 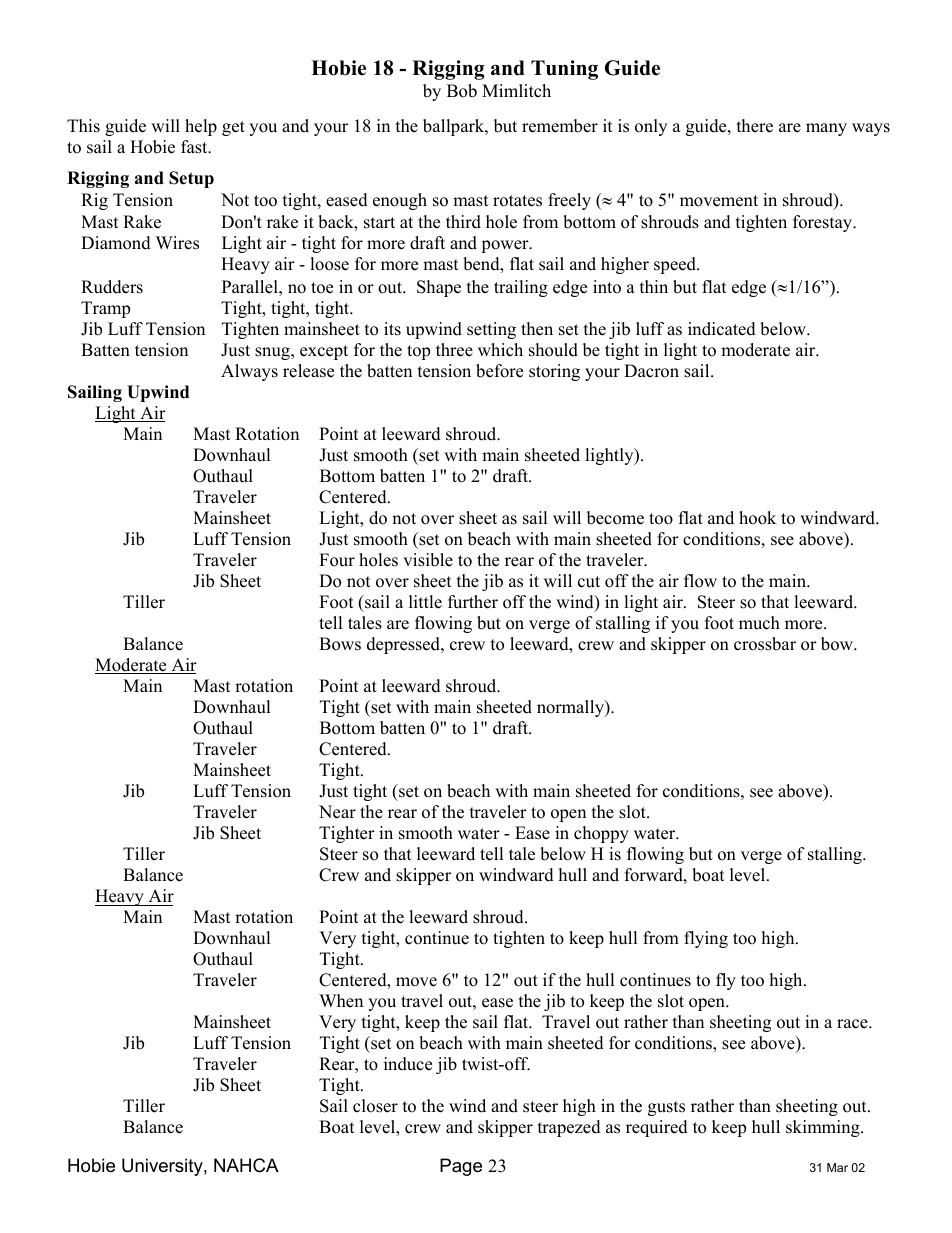 What do you see at coordinates (340, 644) in the image?
I see `Bows` at bounding box center [340, 644].
